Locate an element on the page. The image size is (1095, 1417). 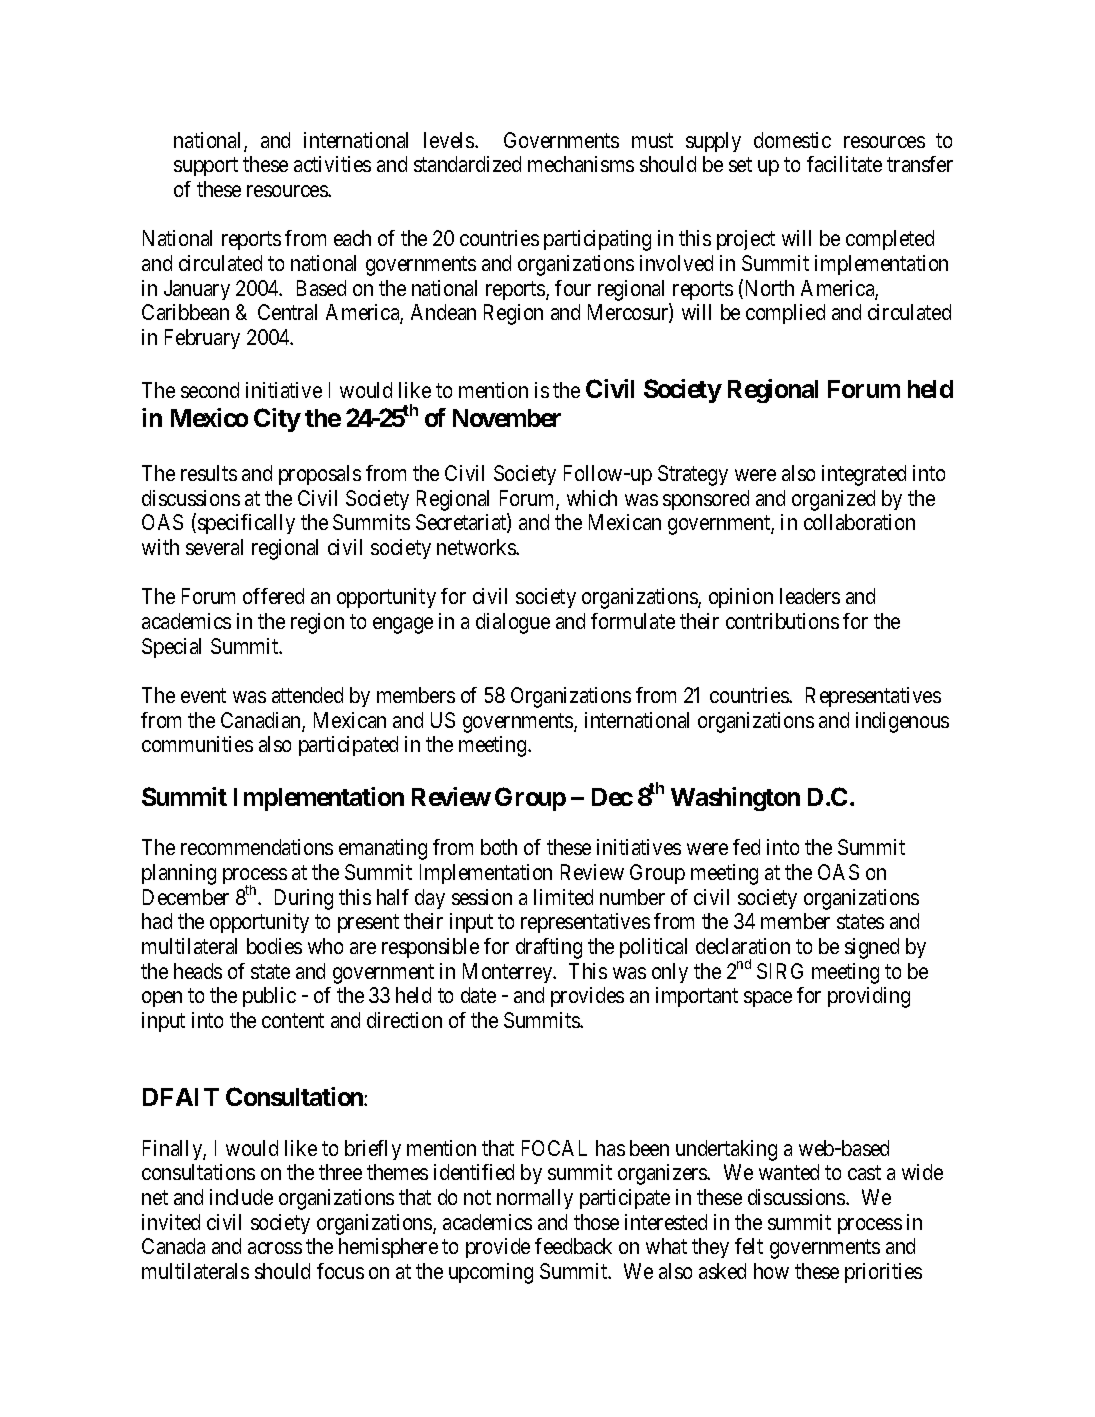
facilitate is located at coordinates (844, 164).
